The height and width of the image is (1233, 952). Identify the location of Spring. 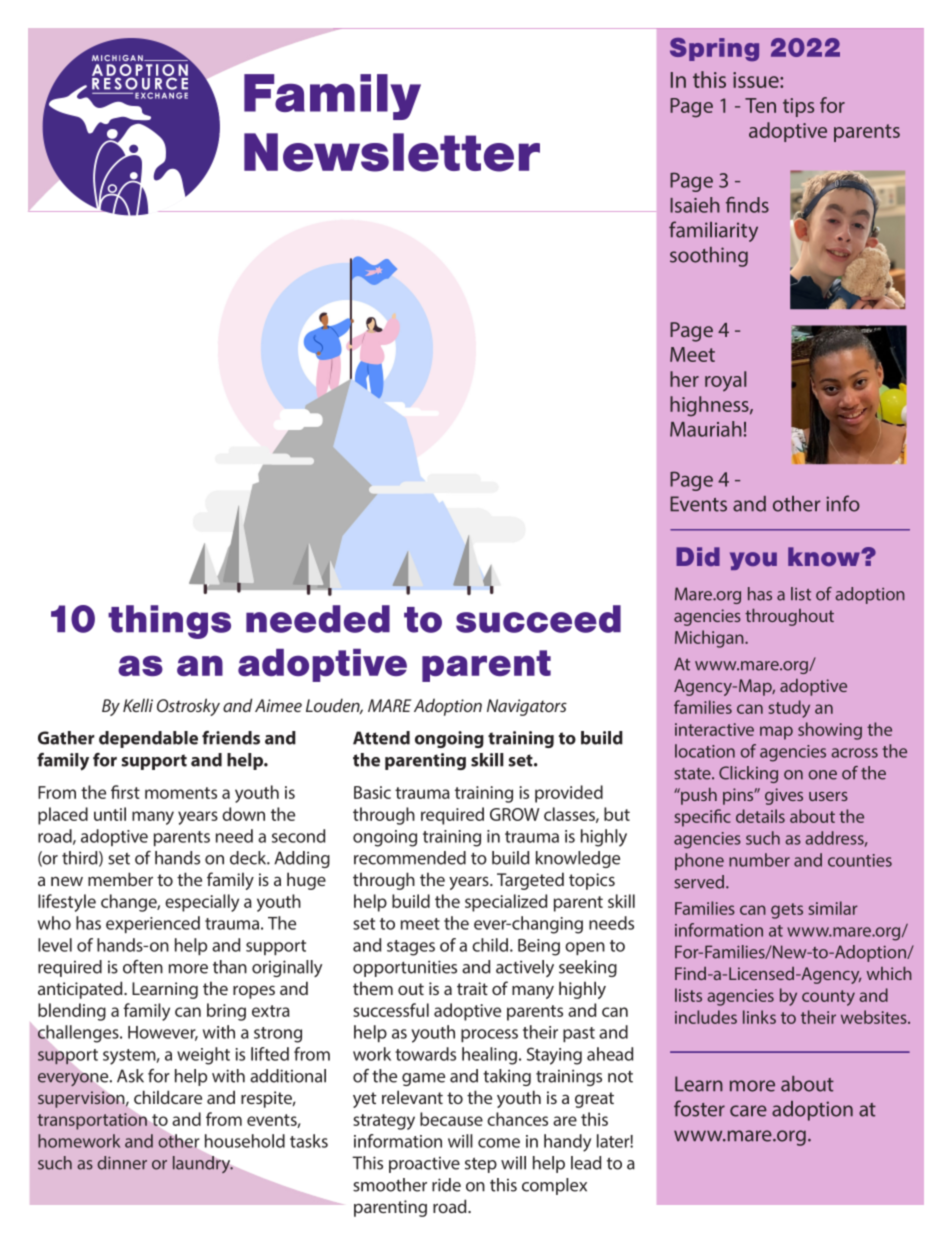
(714, 49).
